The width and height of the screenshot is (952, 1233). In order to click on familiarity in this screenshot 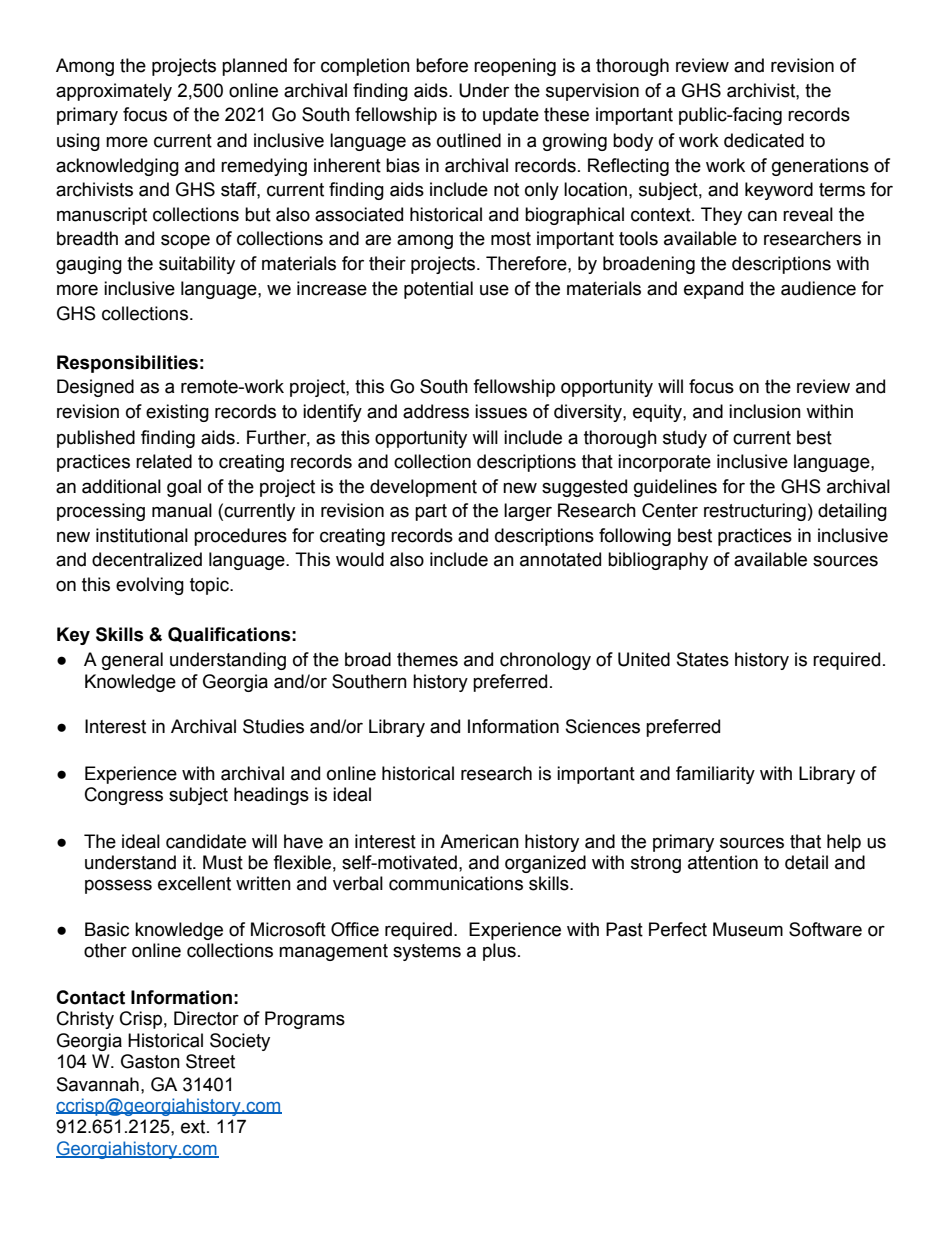, I will do `click(715, 775)`.
